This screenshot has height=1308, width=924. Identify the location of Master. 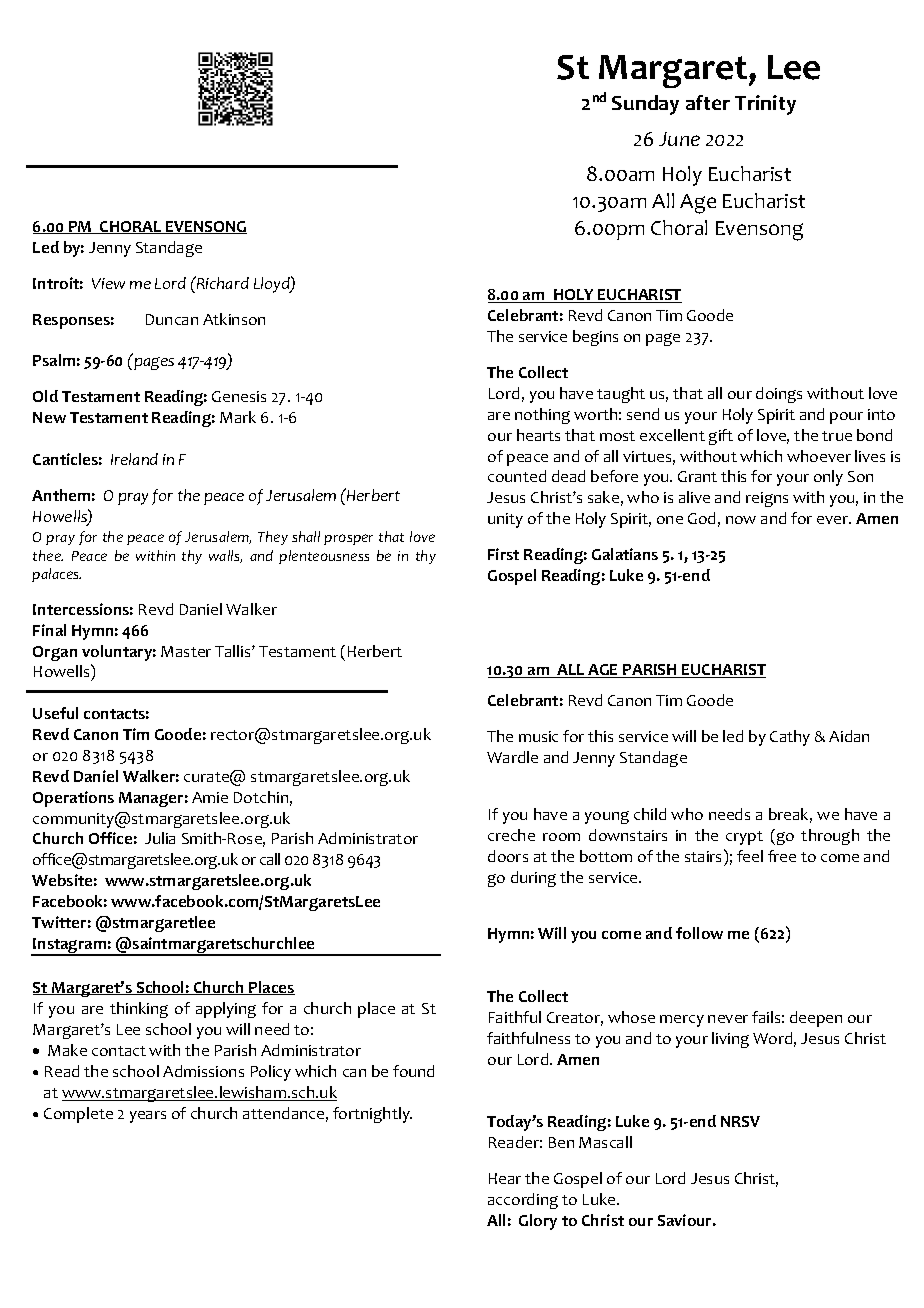
(186, 651).
